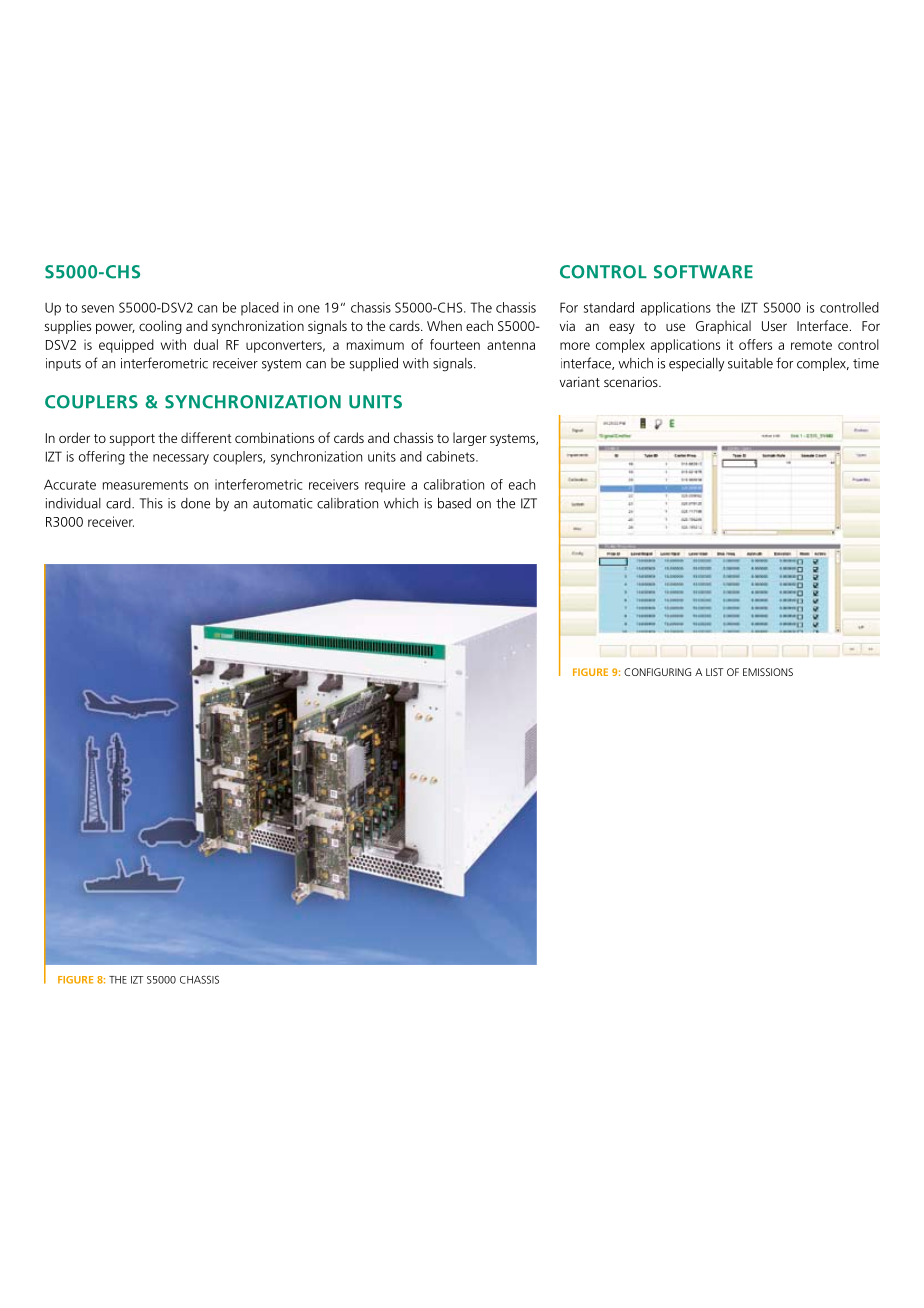 The width and height of the screenshot is (924, 1308). I want to click on When, so click(444, 325).
